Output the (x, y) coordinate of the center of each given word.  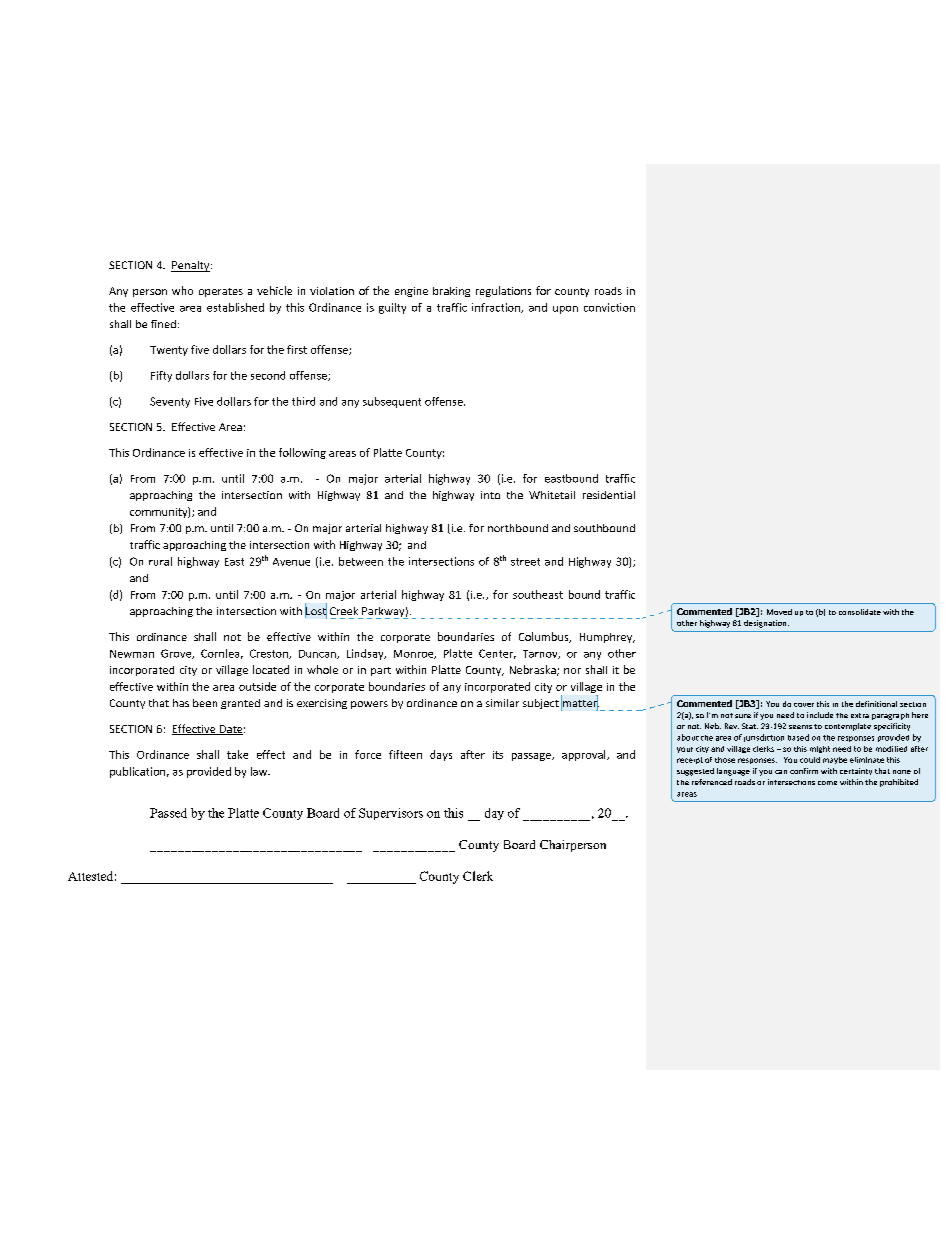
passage (532, 757)
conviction (609, 307)
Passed (168, 813)
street (525, 562)
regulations (503, 291)
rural (160, 561)
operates (221, 292)
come (827, 783)
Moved (779, 612)
